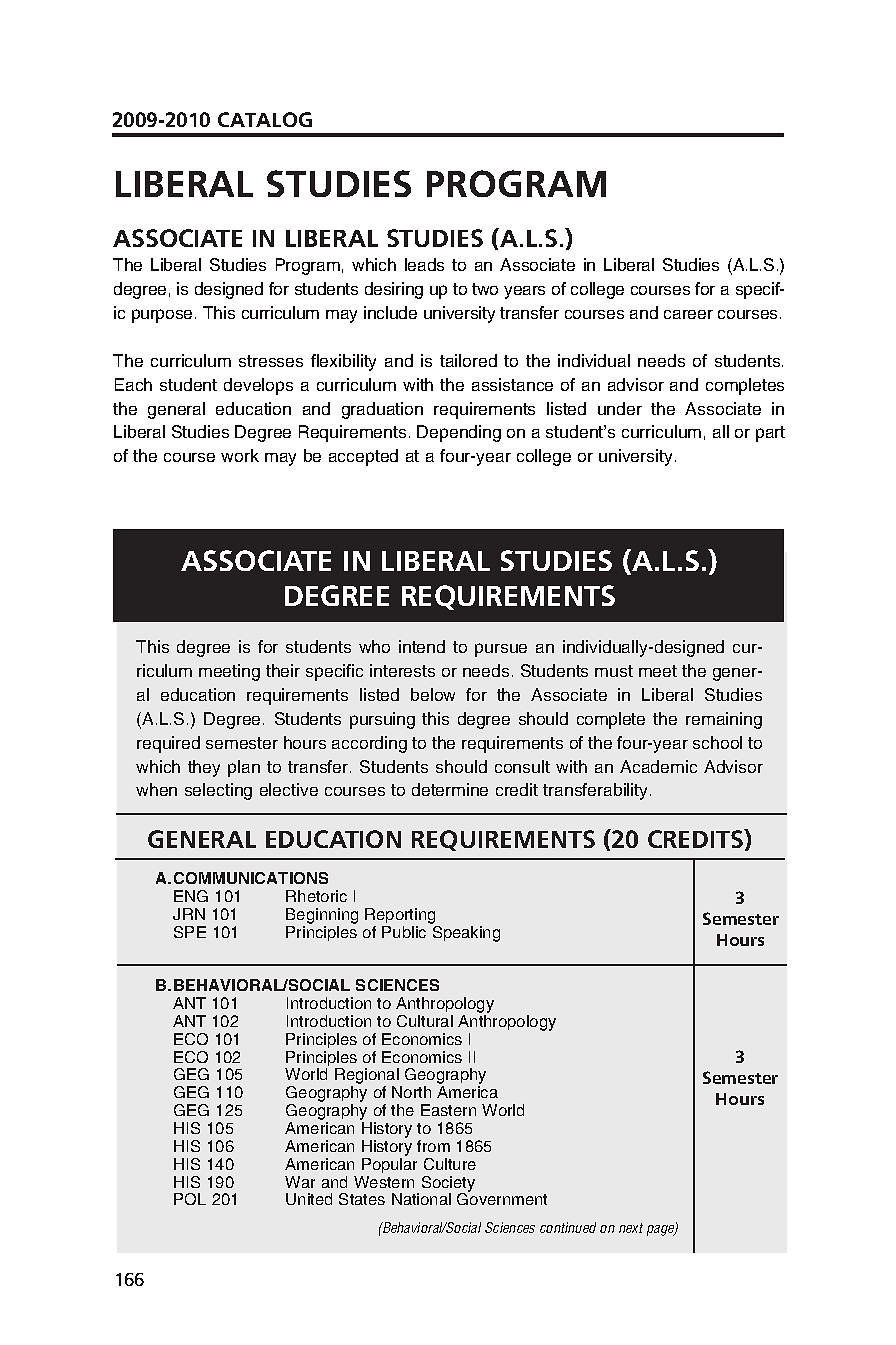 This screenshot has width=896, height=1345. I want to click on CATALOG, so click(265, 119).
